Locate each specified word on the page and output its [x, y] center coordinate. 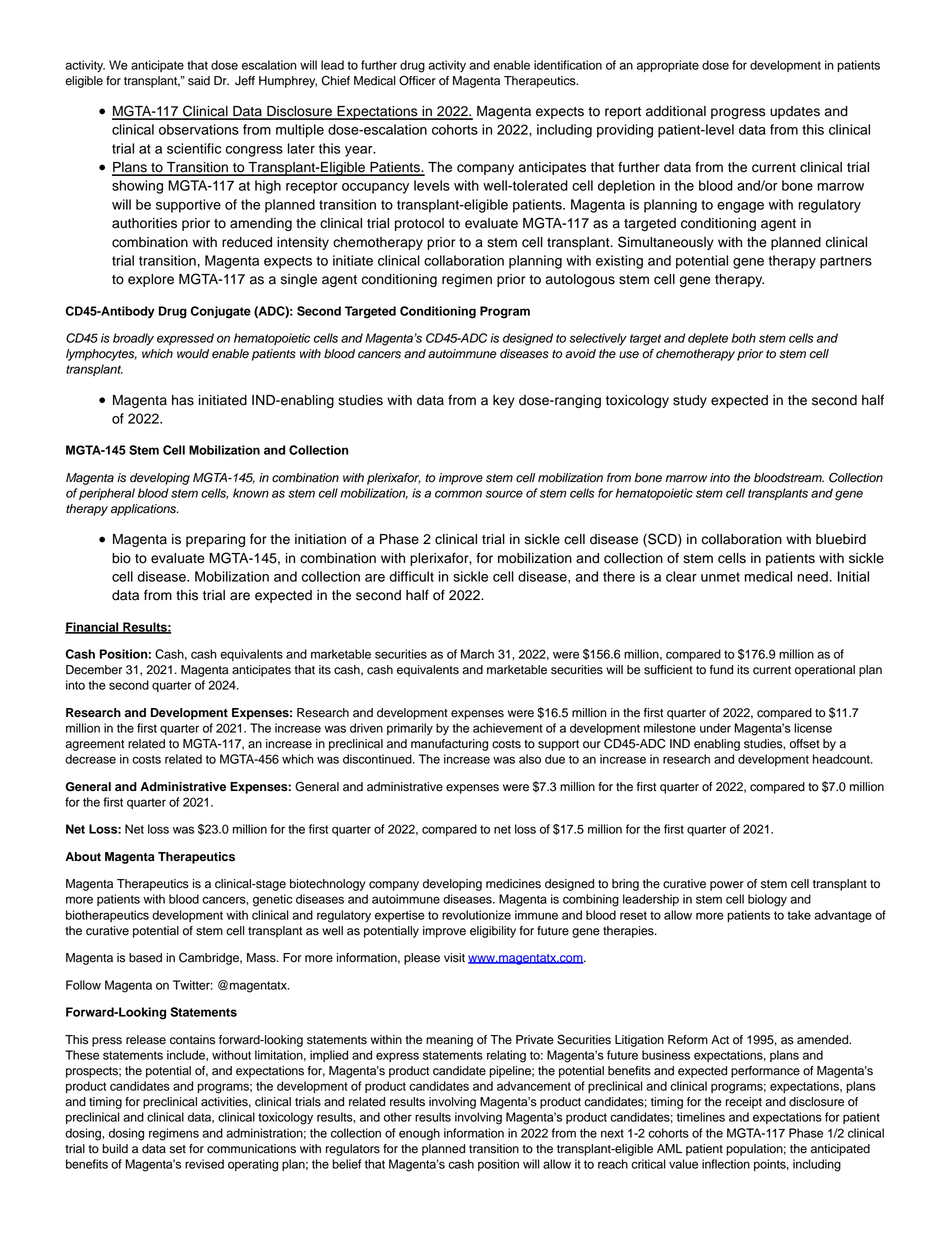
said [199, 81]
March [477, 654]
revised [204, 1164]
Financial [93, 628]
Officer [417, 80]
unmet [720, 577]
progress [738, 113]
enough [419, 1134]
